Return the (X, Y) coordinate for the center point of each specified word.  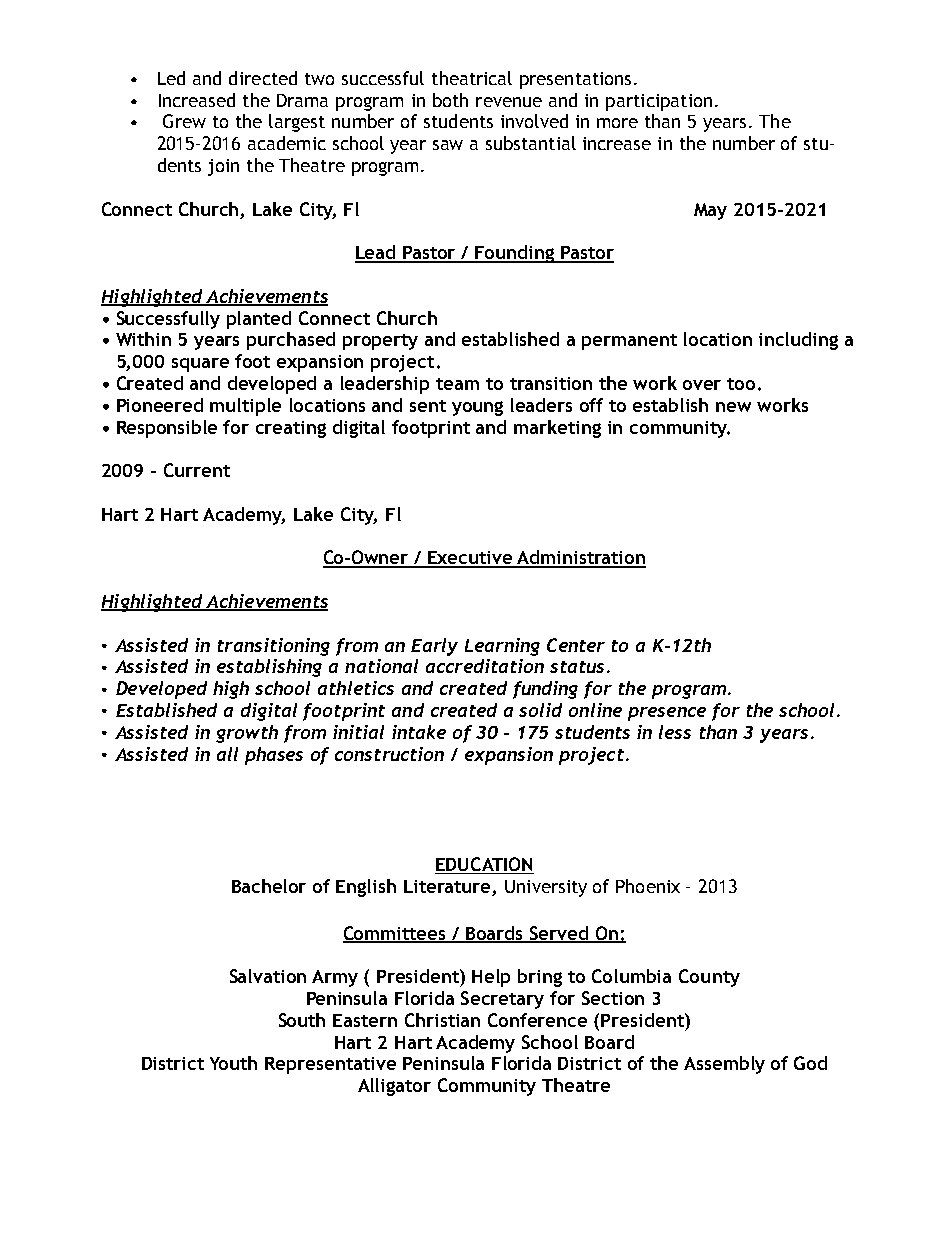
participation (659, 102)
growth (247, 734)
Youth (233, 1063)
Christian (442, 1020)
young (477, 408)
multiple (245, 407)
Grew (184, 121)
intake (419, 732)
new (733, 407)
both (450, 100)
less (675, 732)
